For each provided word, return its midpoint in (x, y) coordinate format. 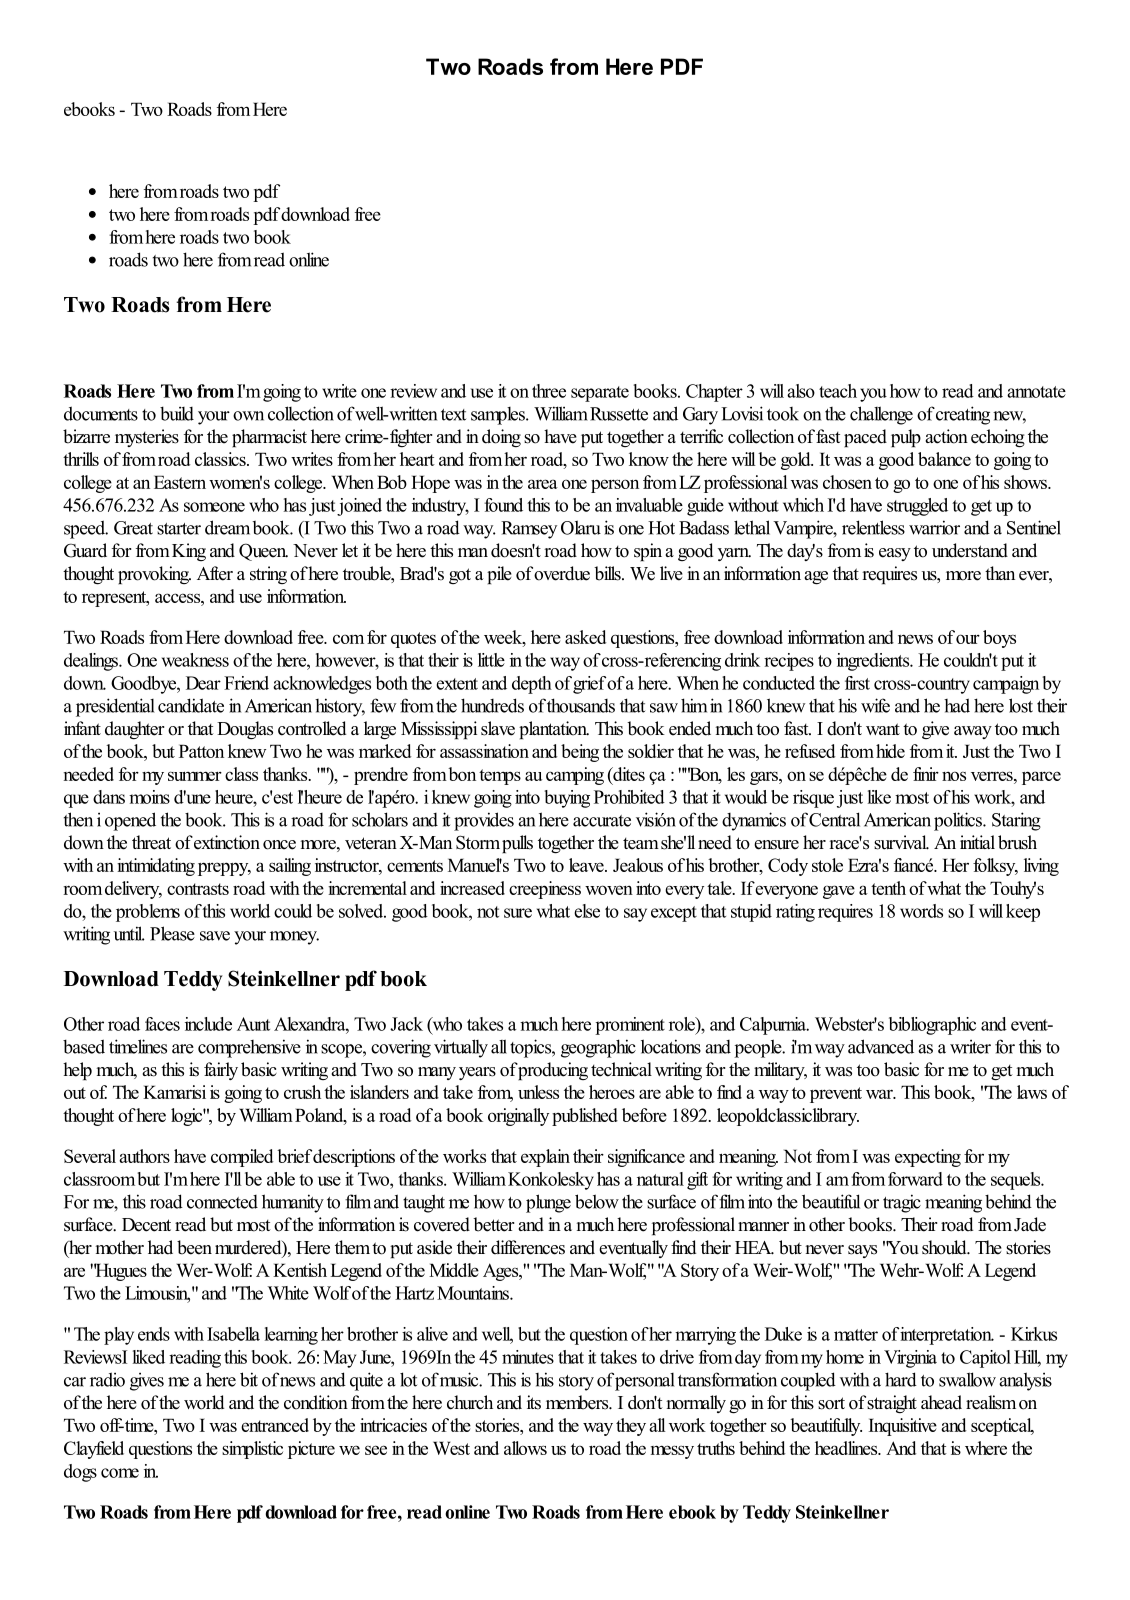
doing (501, 438)
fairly (221, 1071)
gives (147, 1382)
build (177, 413)
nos (954, 776)
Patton (201, 751)
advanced (881, 1046)
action (946, 436)
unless (538, 1092)
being (580, 753)
